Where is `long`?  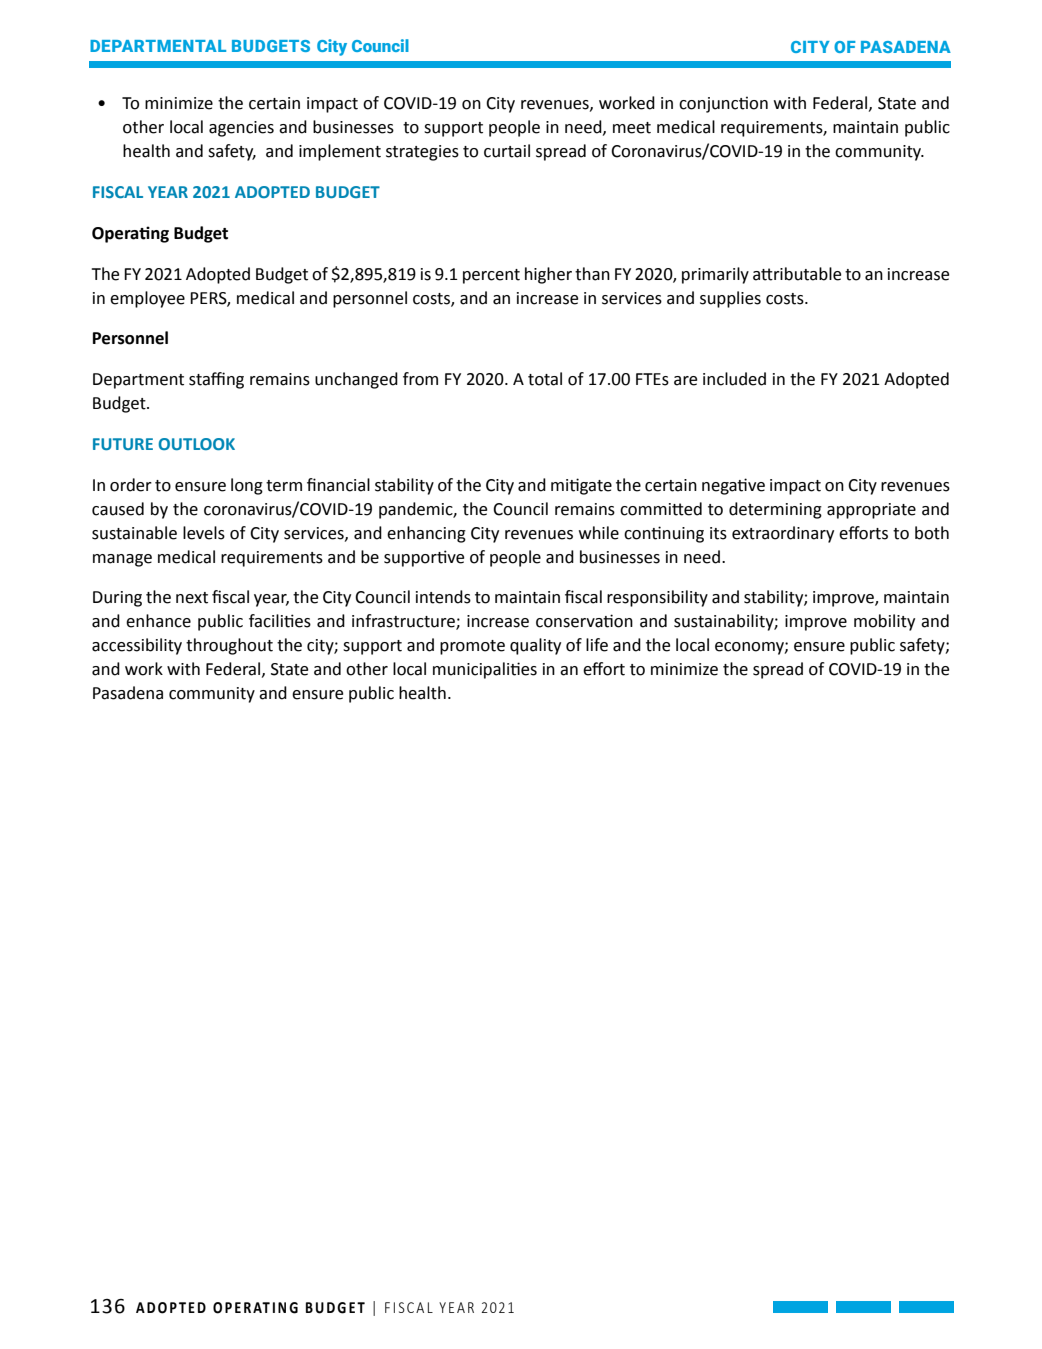 long is located at coordinates (247, 486).
